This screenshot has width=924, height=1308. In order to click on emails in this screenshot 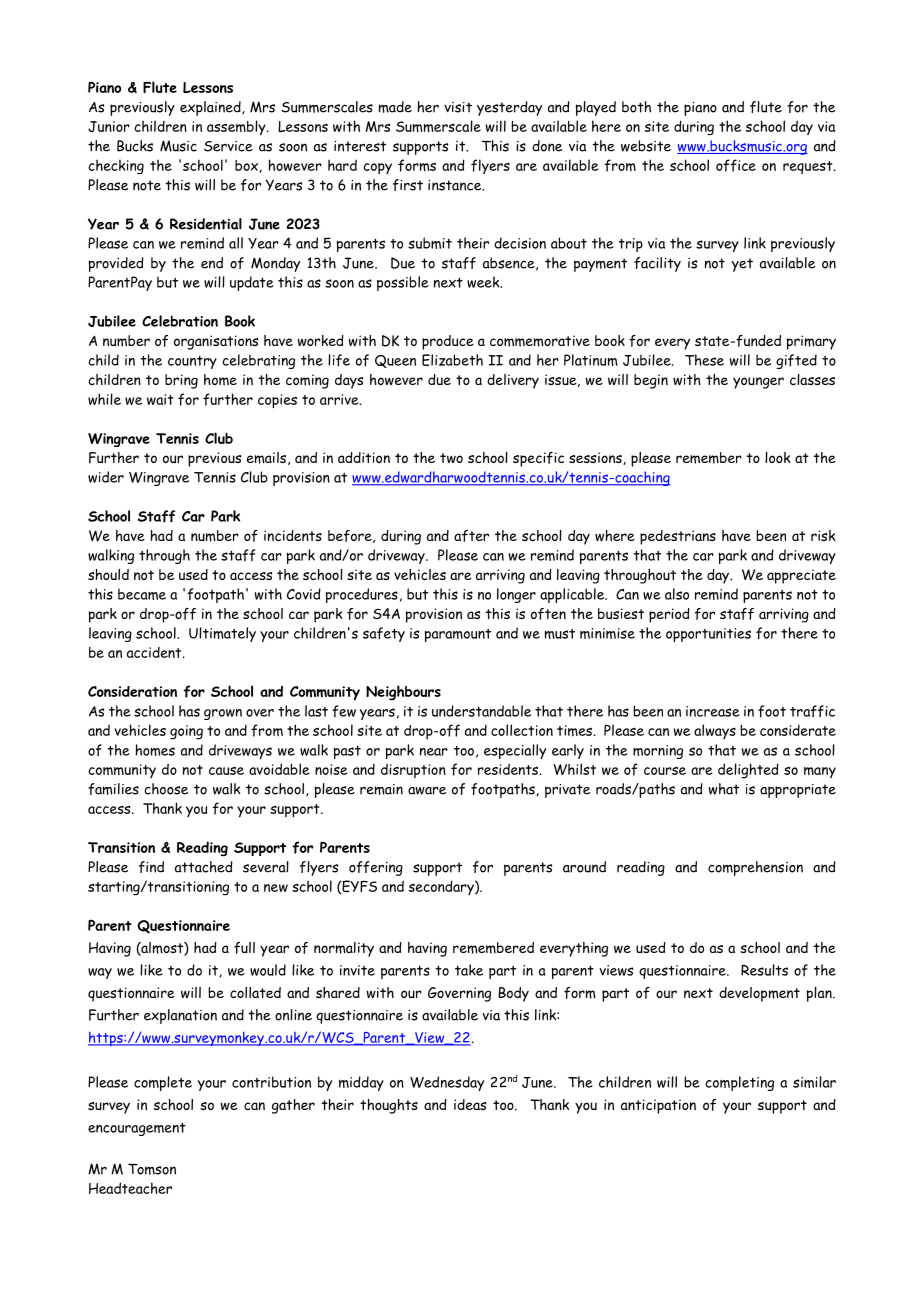, I will do `click(266, 458)`.
